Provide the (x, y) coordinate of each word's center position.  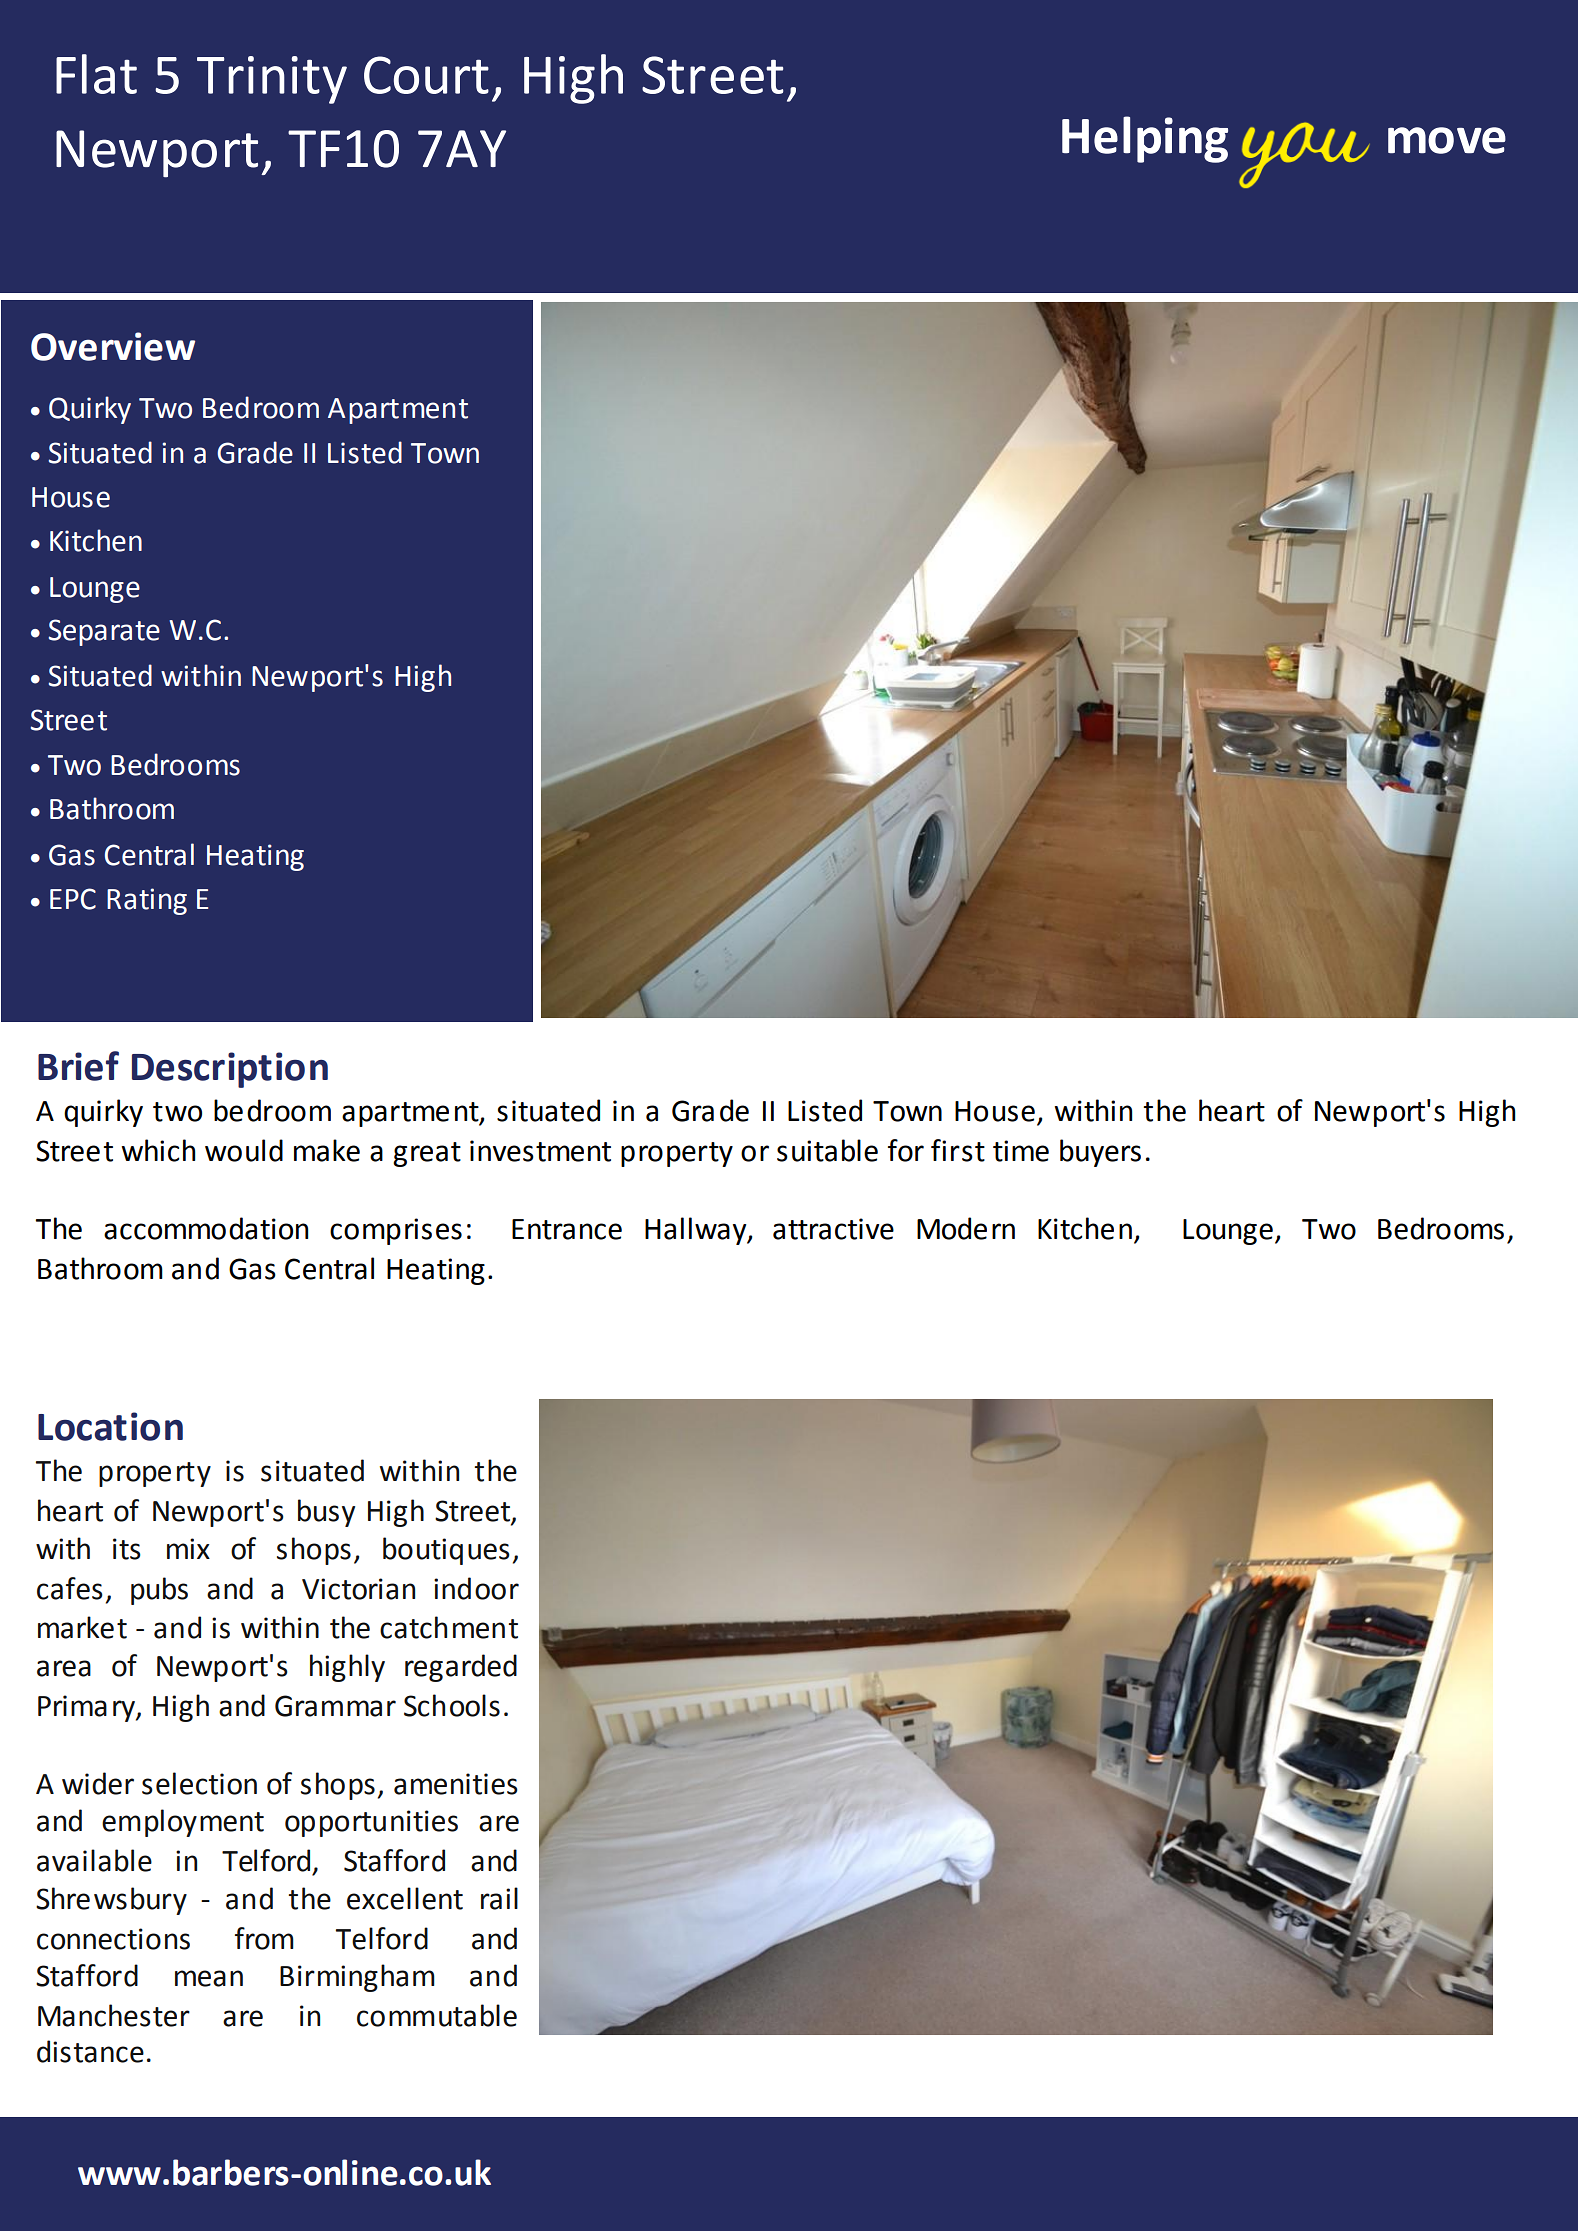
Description (230, 1070)
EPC (73, 899)
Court (426, 75)
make (327, 1150)
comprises (396, 1231)
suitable (827, 1150)
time (1021, 1151)
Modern (966, 1228)
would (244, 1150)
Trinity (272, 80)
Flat (96, 74)
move (1447, 140)
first (958, 1150)
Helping (1145, 139)
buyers (1100, 1153)
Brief (78, 1066)
